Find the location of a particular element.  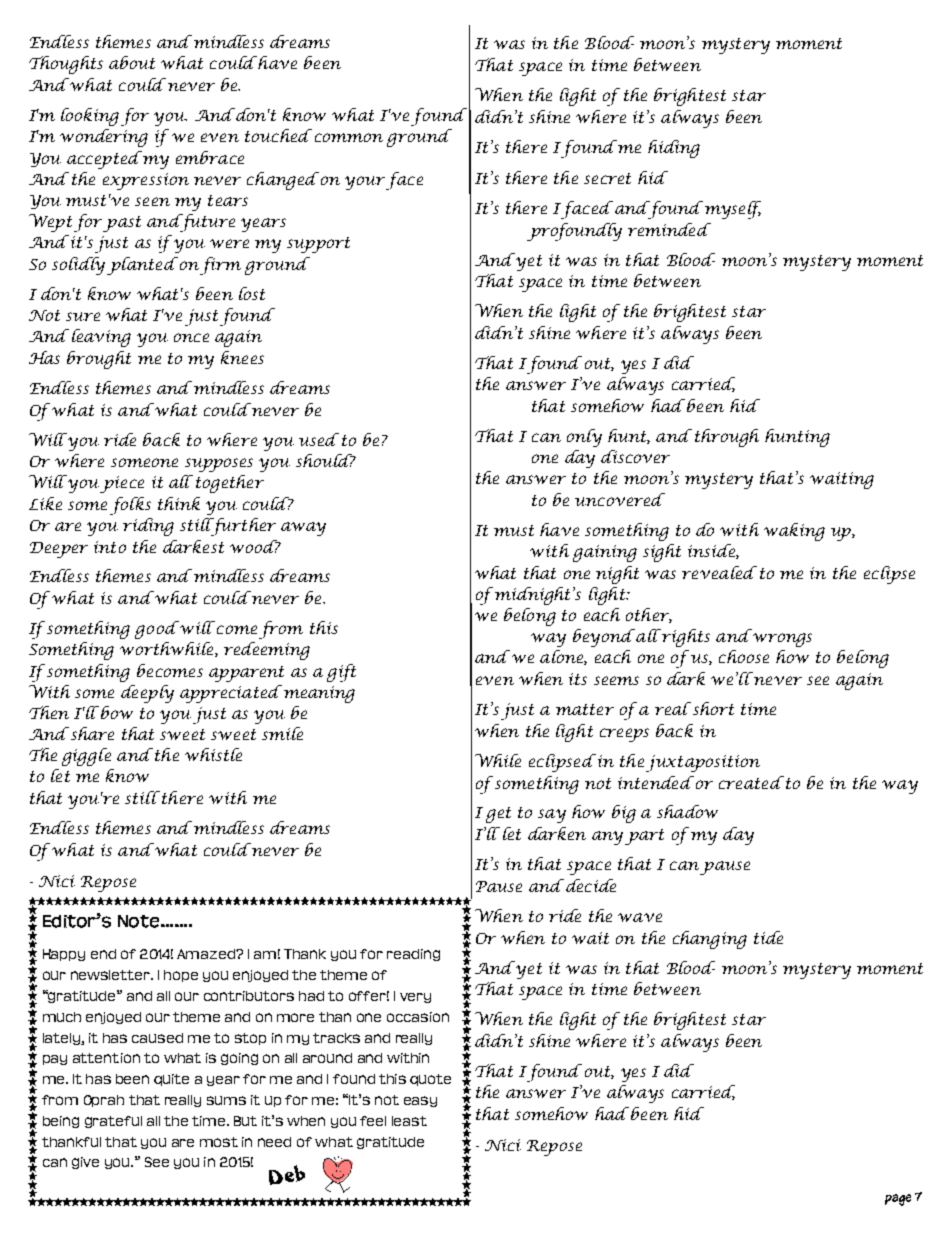

giggle is located at coordinates (86, 757).
